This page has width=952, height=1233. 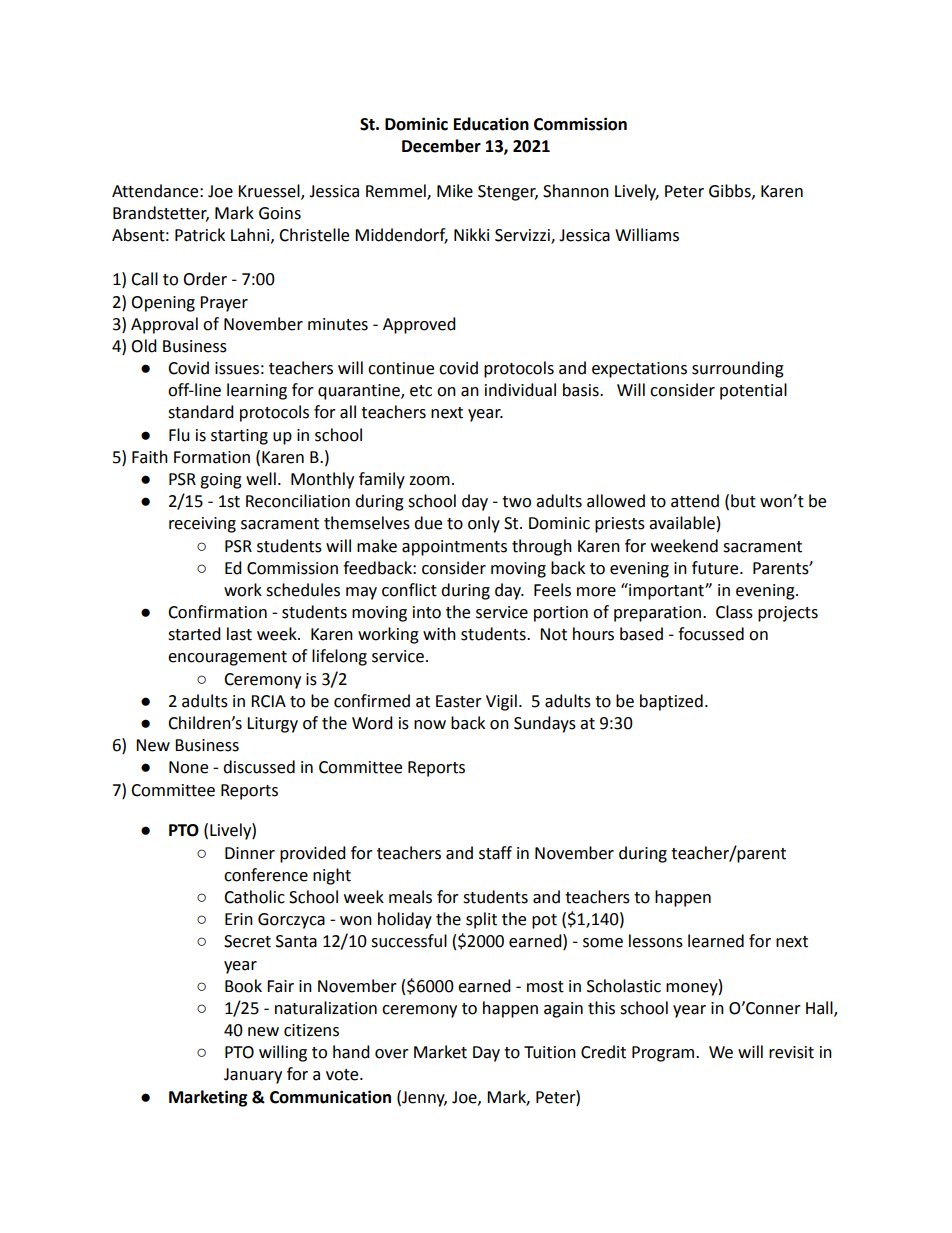 I want to click on but, so click(x=743, y=501).
